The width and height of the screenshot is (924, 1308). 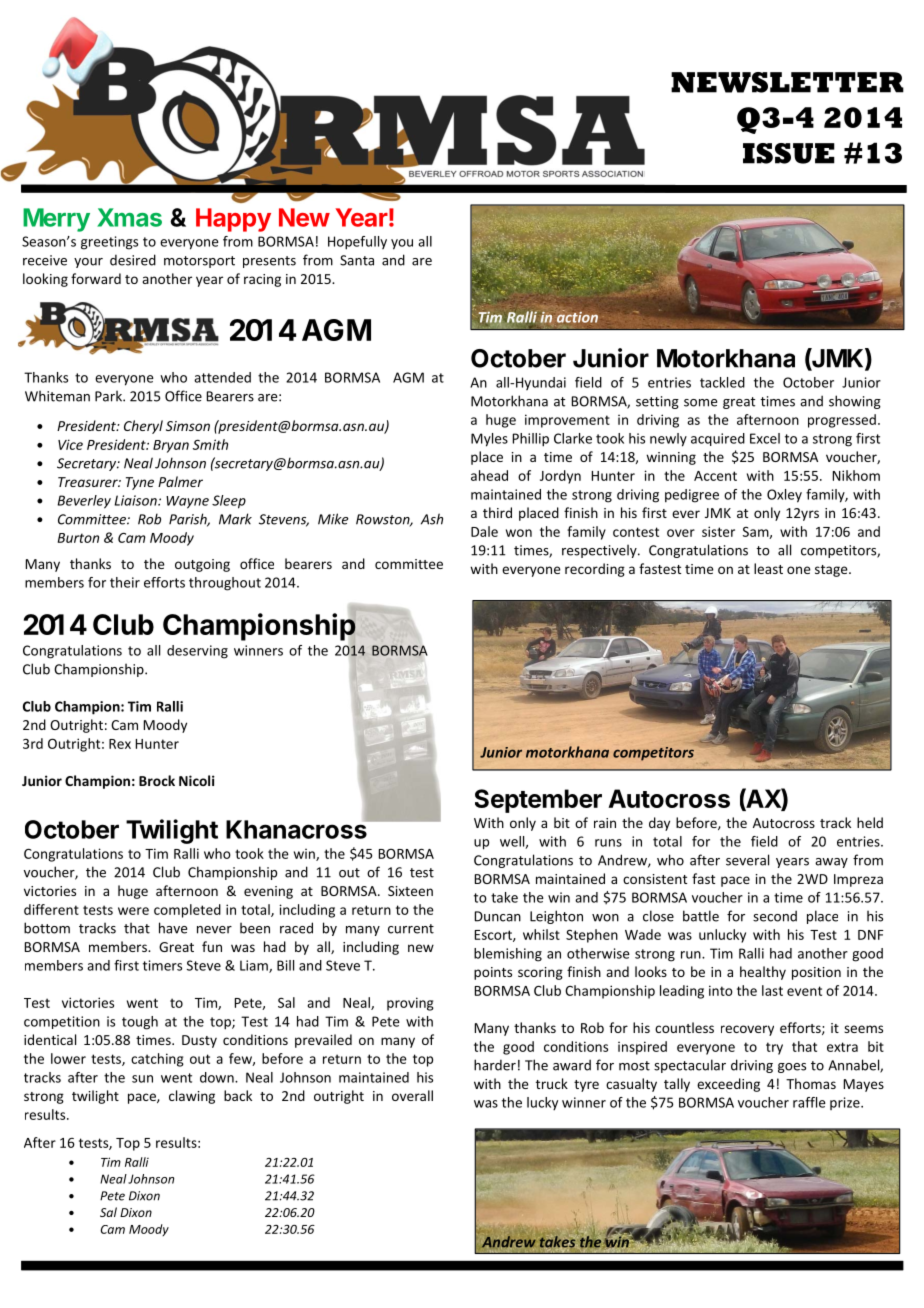 I want to click on action, so click(x=577, y=316).
